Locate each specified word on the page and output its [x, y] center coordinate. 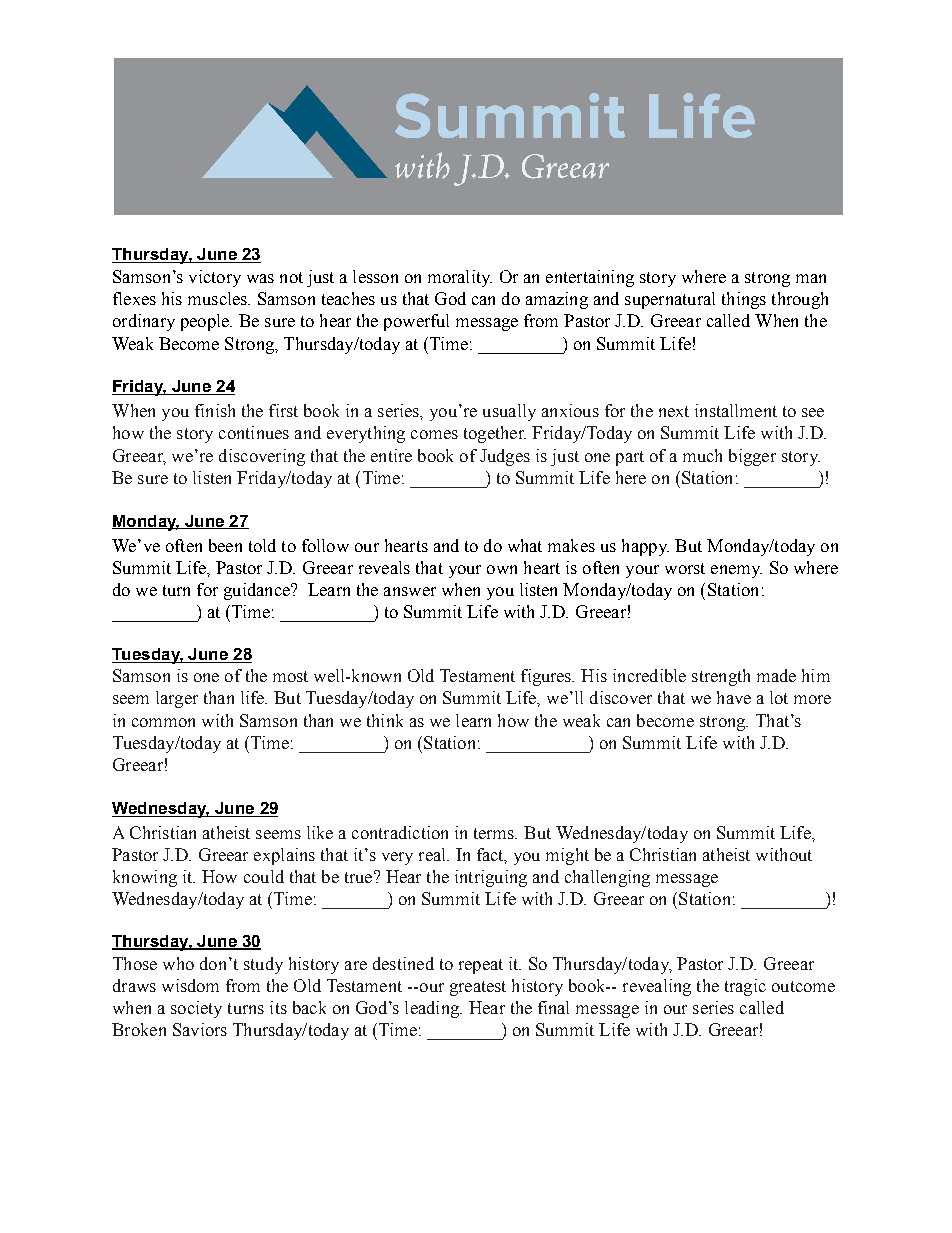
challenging [607, 878]
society [196, 1009]
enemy [736, 571]
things [744, 300]
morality [460, 278]
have [734, 697]
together [495, 434]
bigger [752, 457]
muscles [219, 298]
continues [254, 432]
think [385, 720]
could [264, 876]
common [163, 722]
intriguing [491, 878]
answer [410, 591]
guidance [258, 591]
